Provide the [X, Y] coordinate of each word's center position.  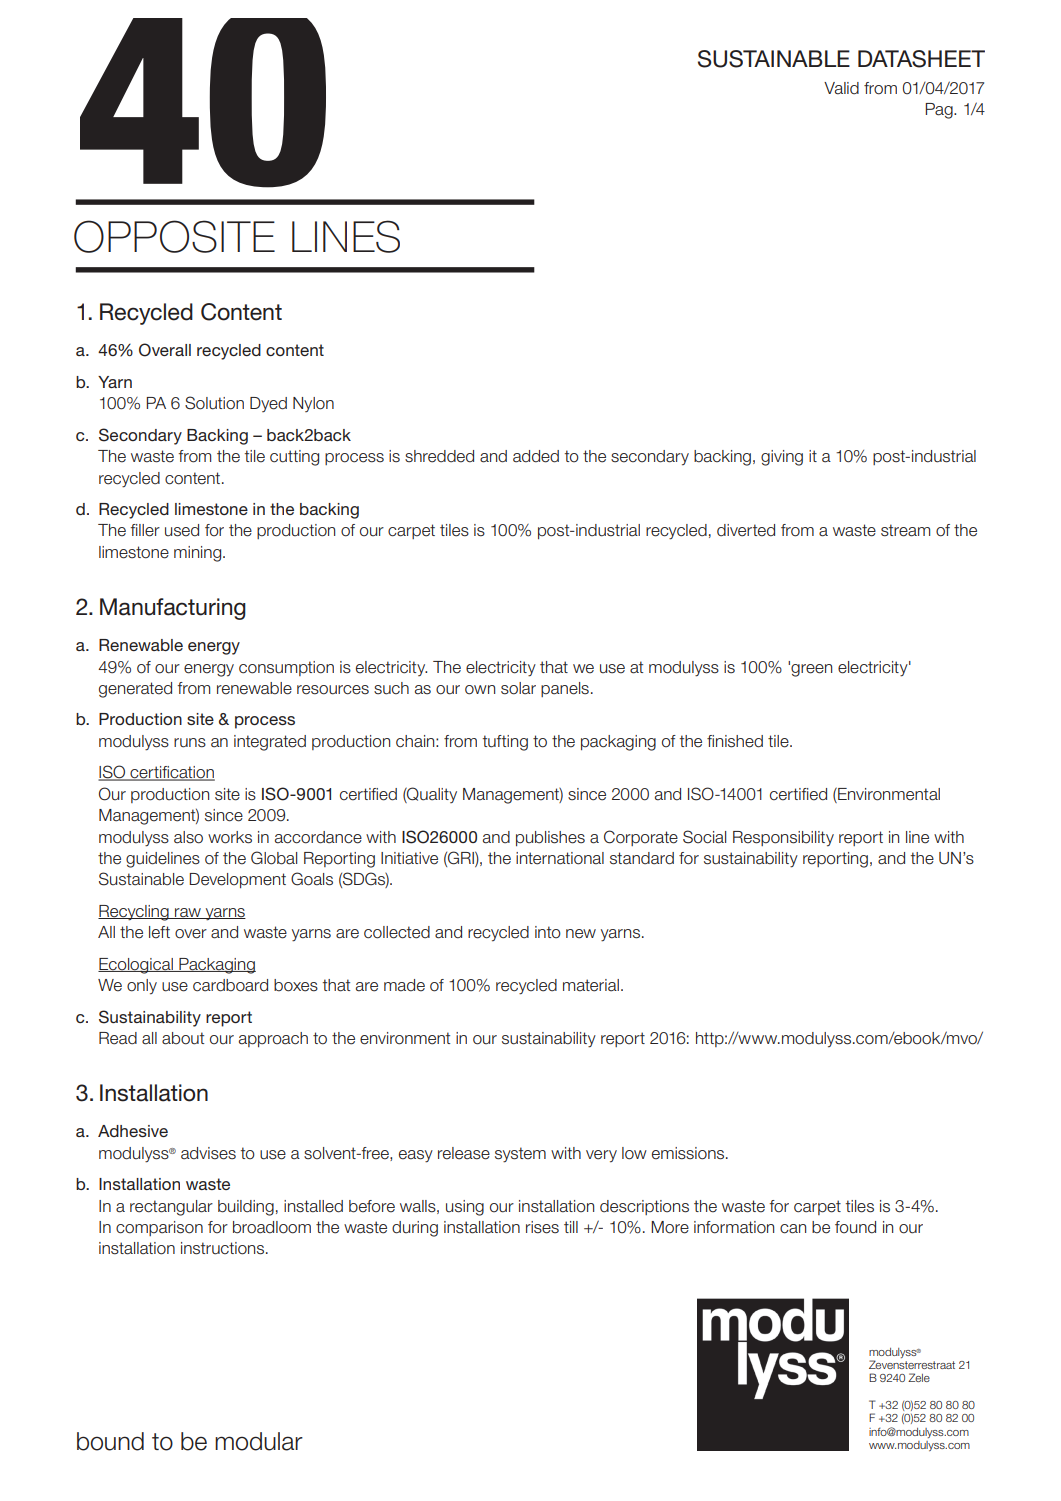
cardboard [230, 985]
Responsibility [783, 839]
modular [259, 1441]
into [548, 932]
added [536, 456]
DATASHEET [921, 59]
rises [542, 1227]
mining [199, 554]
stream [905, 530]
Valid [841, 88]
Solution [214, 403]
